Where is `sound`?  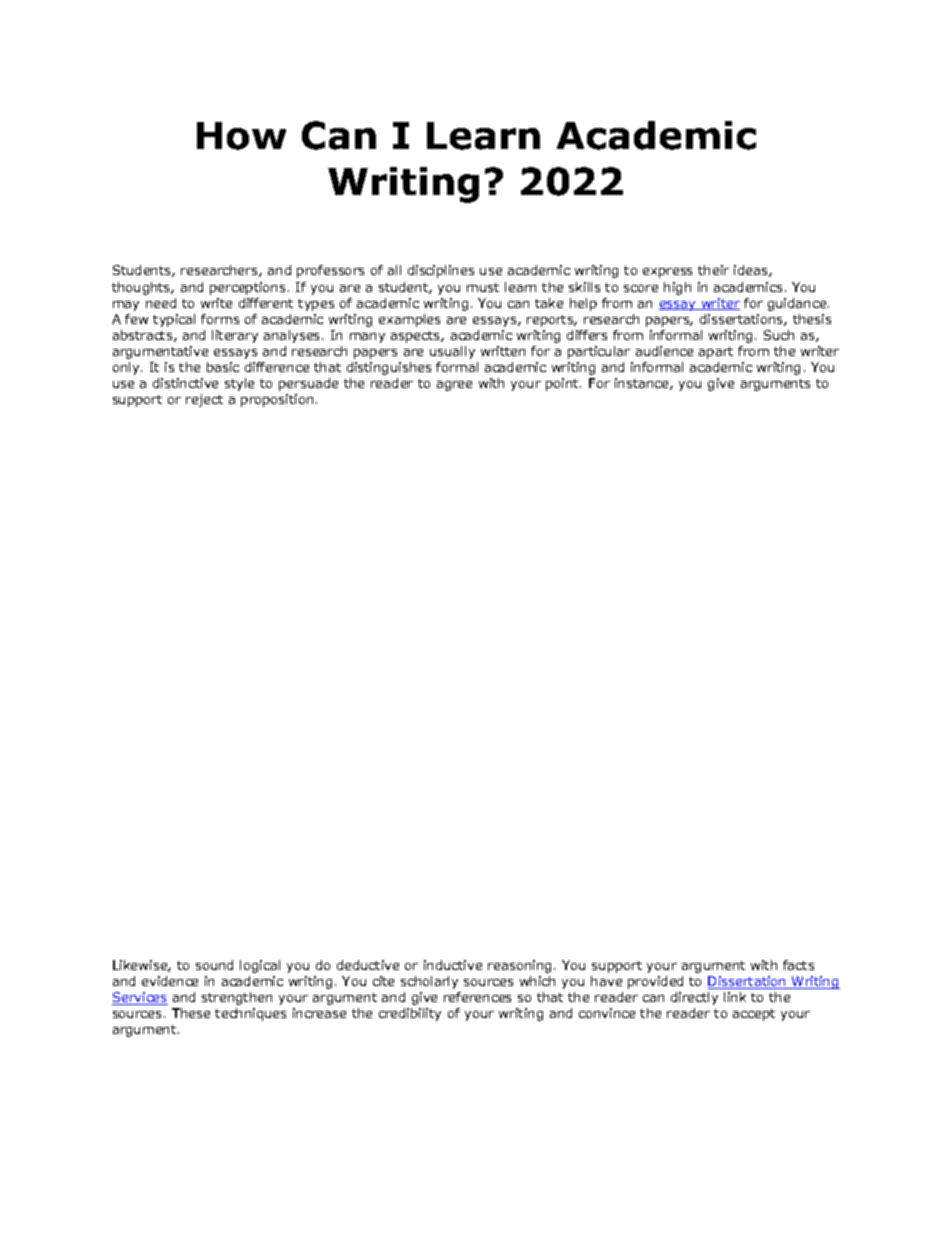
sound is located at coordinates (214, 965).
